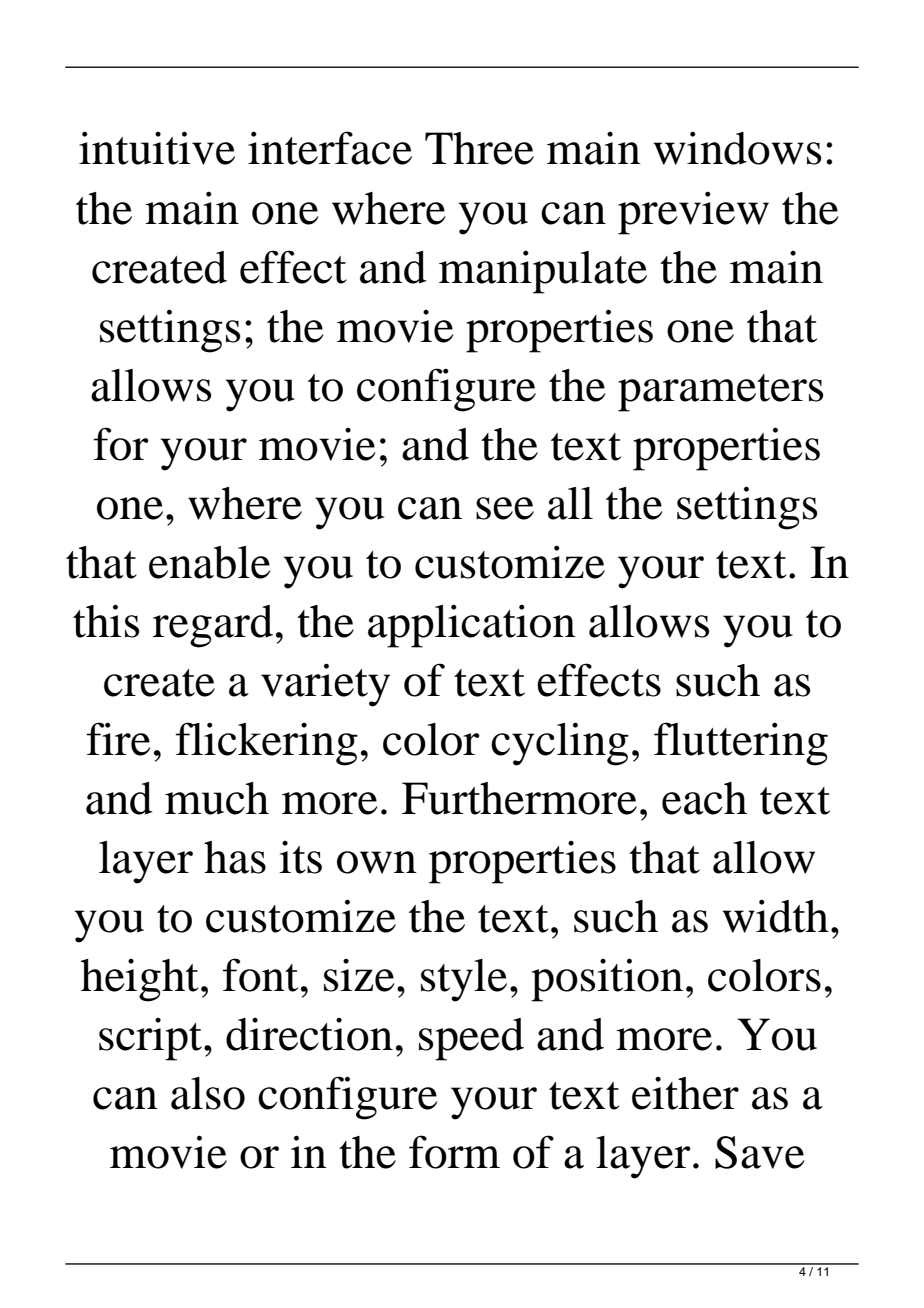 Image resolution: width=924 pixels, height=1308 pixels. I want to click on preview, so click(693, 213).
